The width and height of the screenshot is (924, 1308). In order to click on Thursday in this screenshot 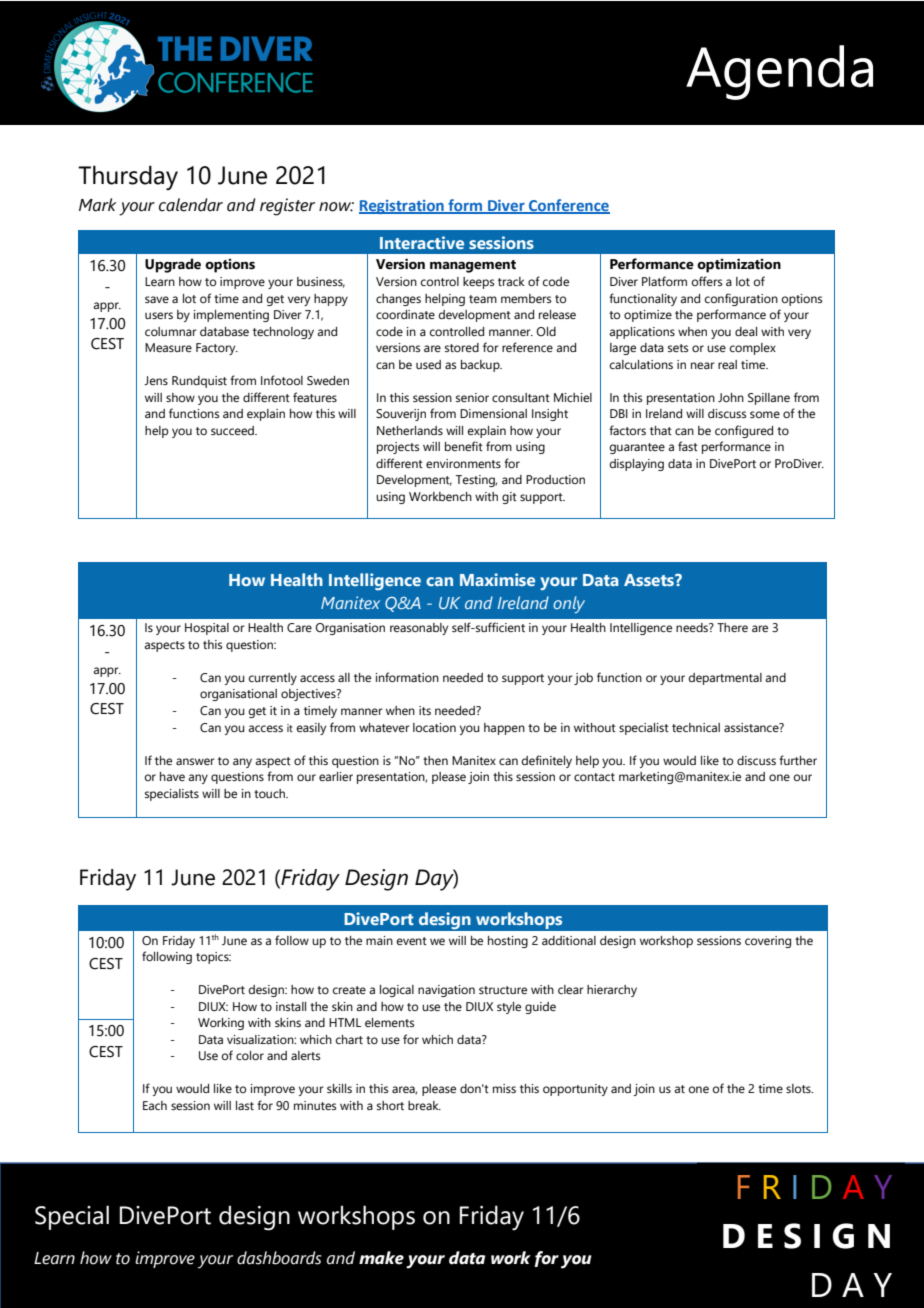, I will do `click(128, 178)`.
